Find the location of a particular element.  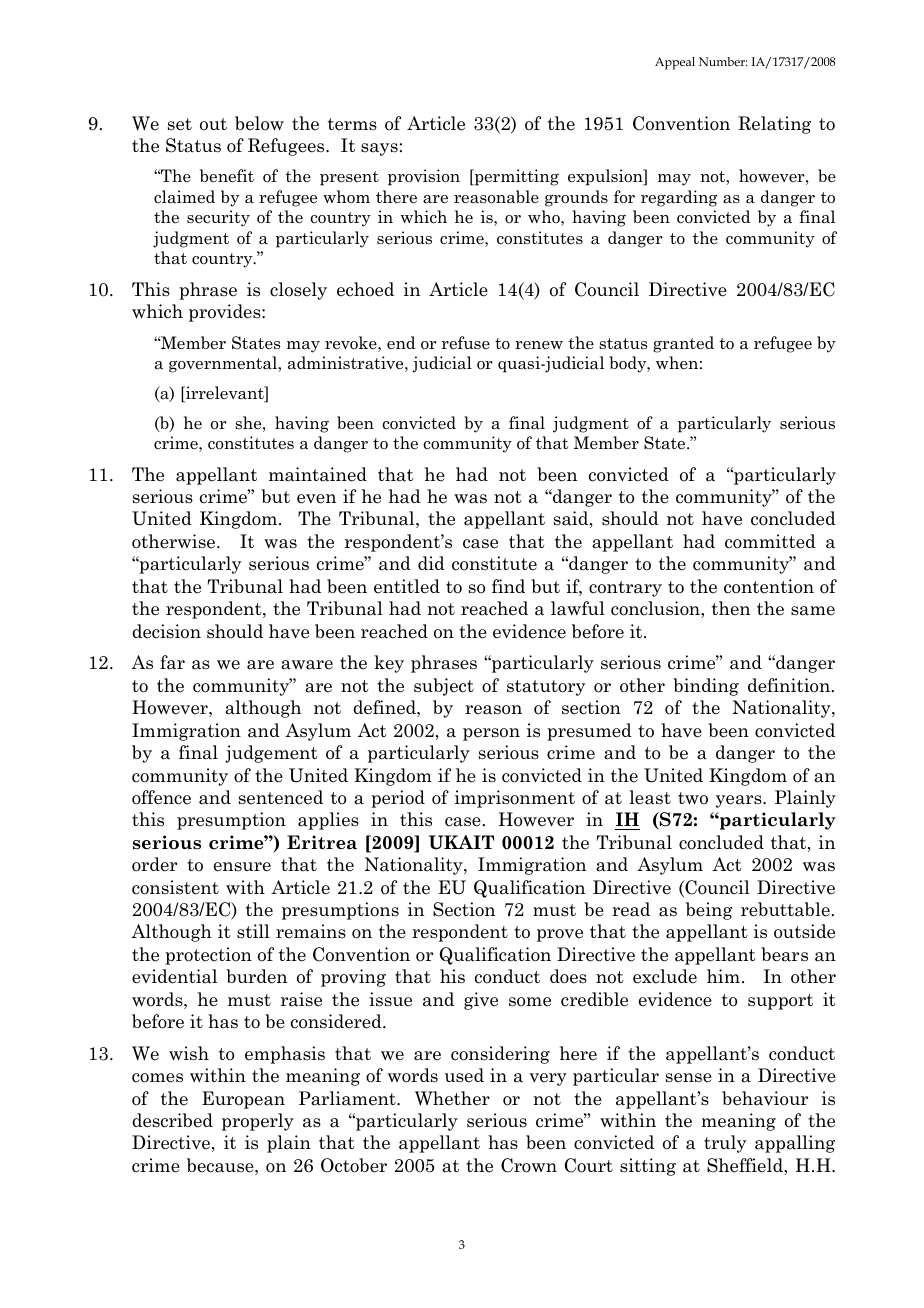

decision is located at coordinates (166, 631).
